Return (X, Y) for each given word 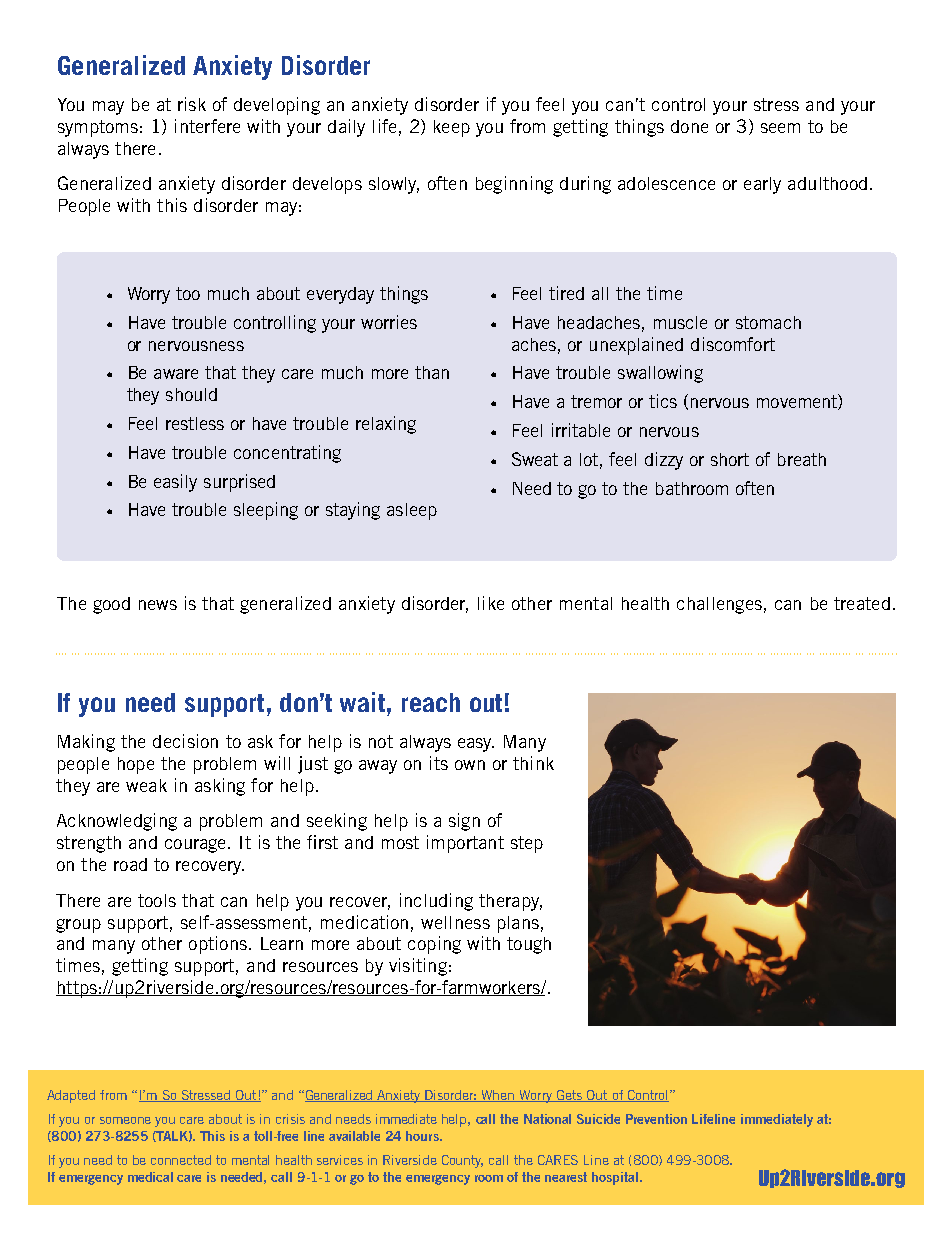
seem (780, 128)
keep (452, 128)
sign (464, 822)
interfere (207, 126)
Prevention (656, 1119)
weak (146, 785)
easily (175, 483)
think (533, 763)
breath (802, 459)
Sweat (535, 459)
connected (181, 1160)
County (462, 1161)
